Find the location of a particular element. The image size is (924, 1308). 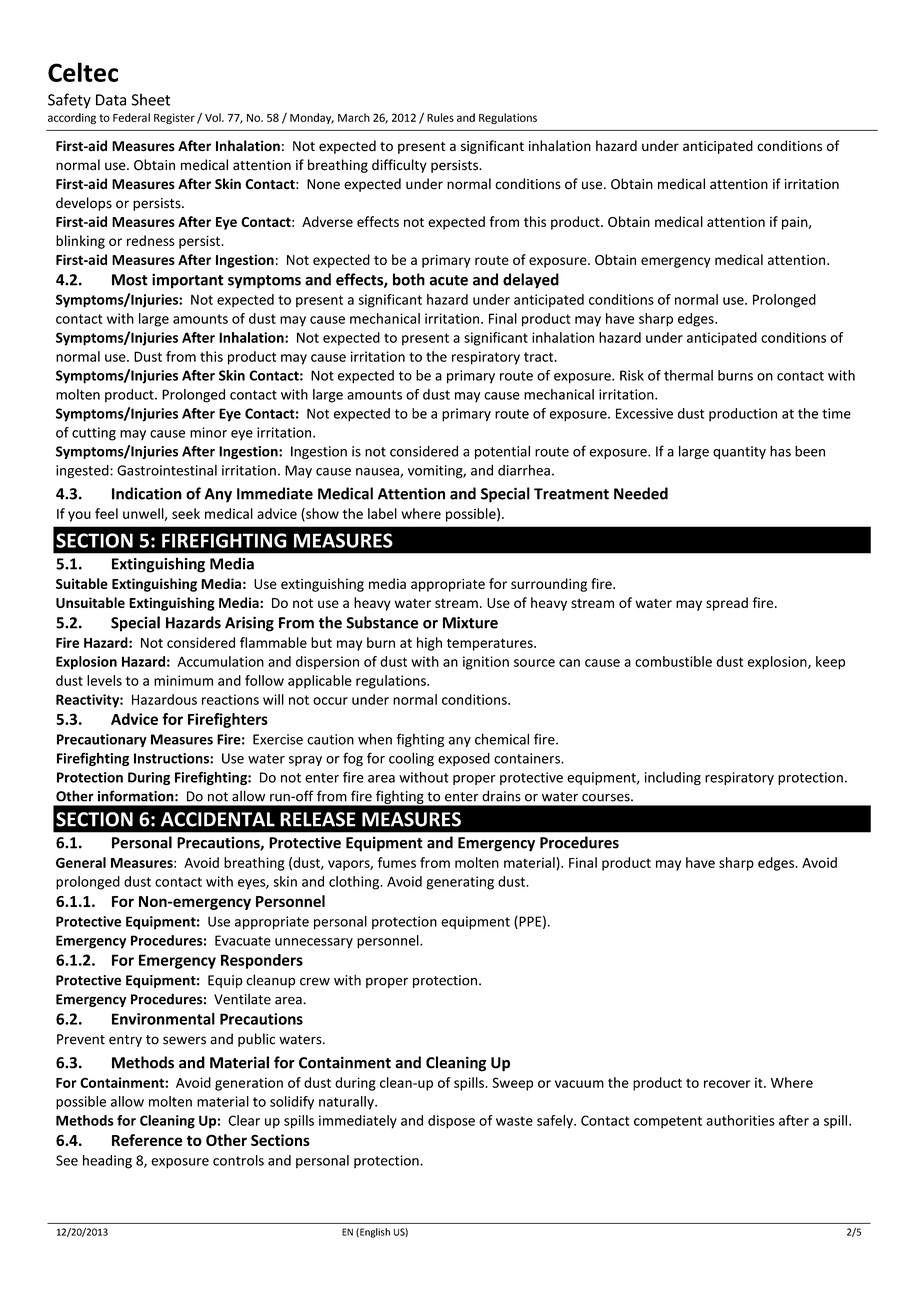

including is located at coordinates (673, 779).
